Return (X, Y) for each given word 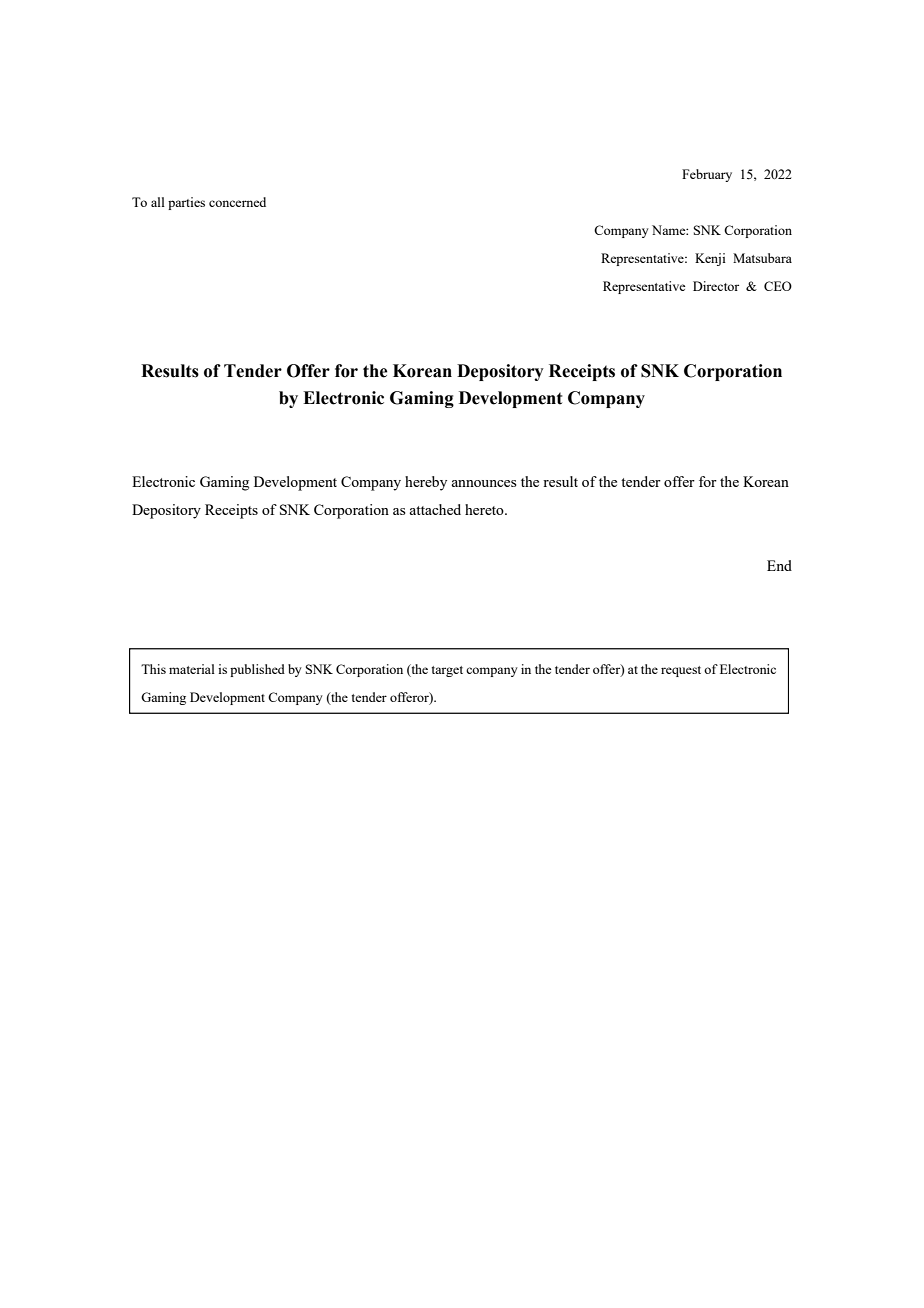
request (681, 671)
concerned (237, 202)
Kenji (710, 259)
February (707, 175)
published (257, 670)
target (447, 671)
